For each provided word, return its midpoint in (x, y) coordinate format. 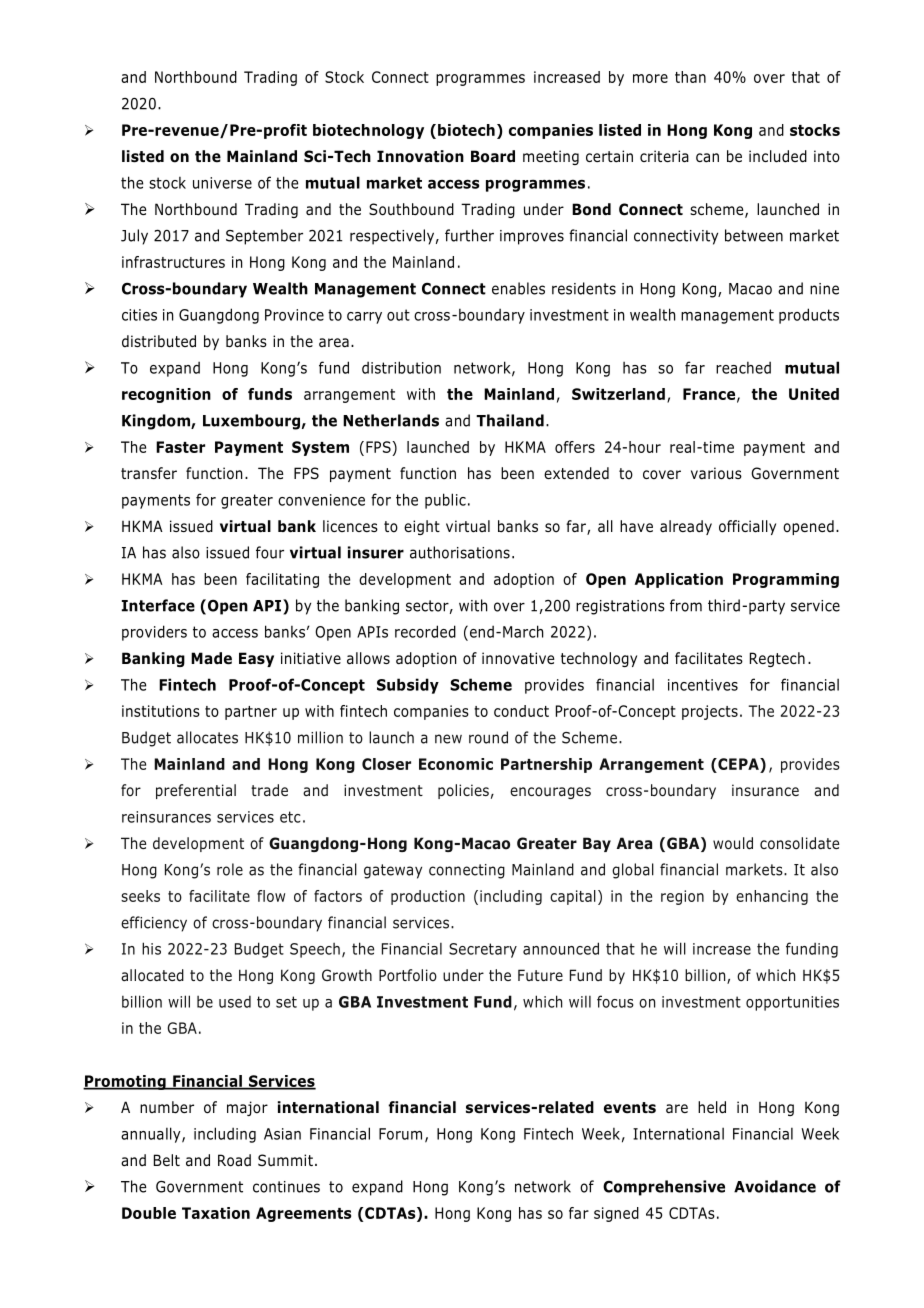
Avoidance (775, 1186)
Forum (400, 1134)
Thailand (510, 420)
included (778, 156)
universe (222, 183)
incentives (703, 685)
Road (234, 1160)
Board (493, 156)
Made (211, 658)
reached (743, 367)
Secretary (483, 950)
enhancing (772, 897)
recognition (166, 395)
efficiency (154, 924)
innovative (518, 658)
